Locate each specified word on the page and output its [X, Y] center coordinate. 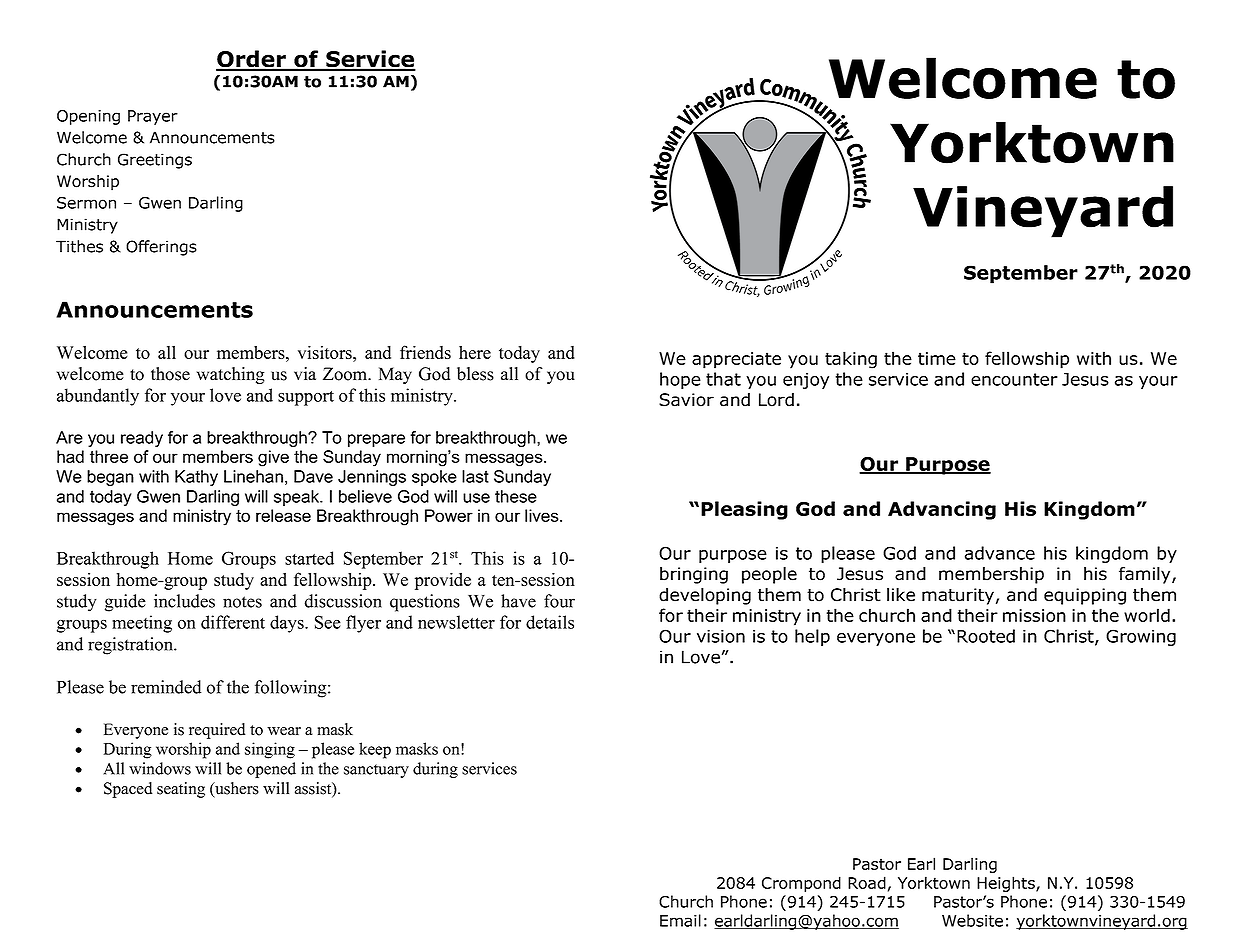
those [170, 374]
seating [181, 790]
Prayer [153, 117]
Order [252, 60]
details [550, 622]
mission [1034, 615]
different [233, 622]
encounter [1014, 379]
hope [680, 380]
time [937, 358]
